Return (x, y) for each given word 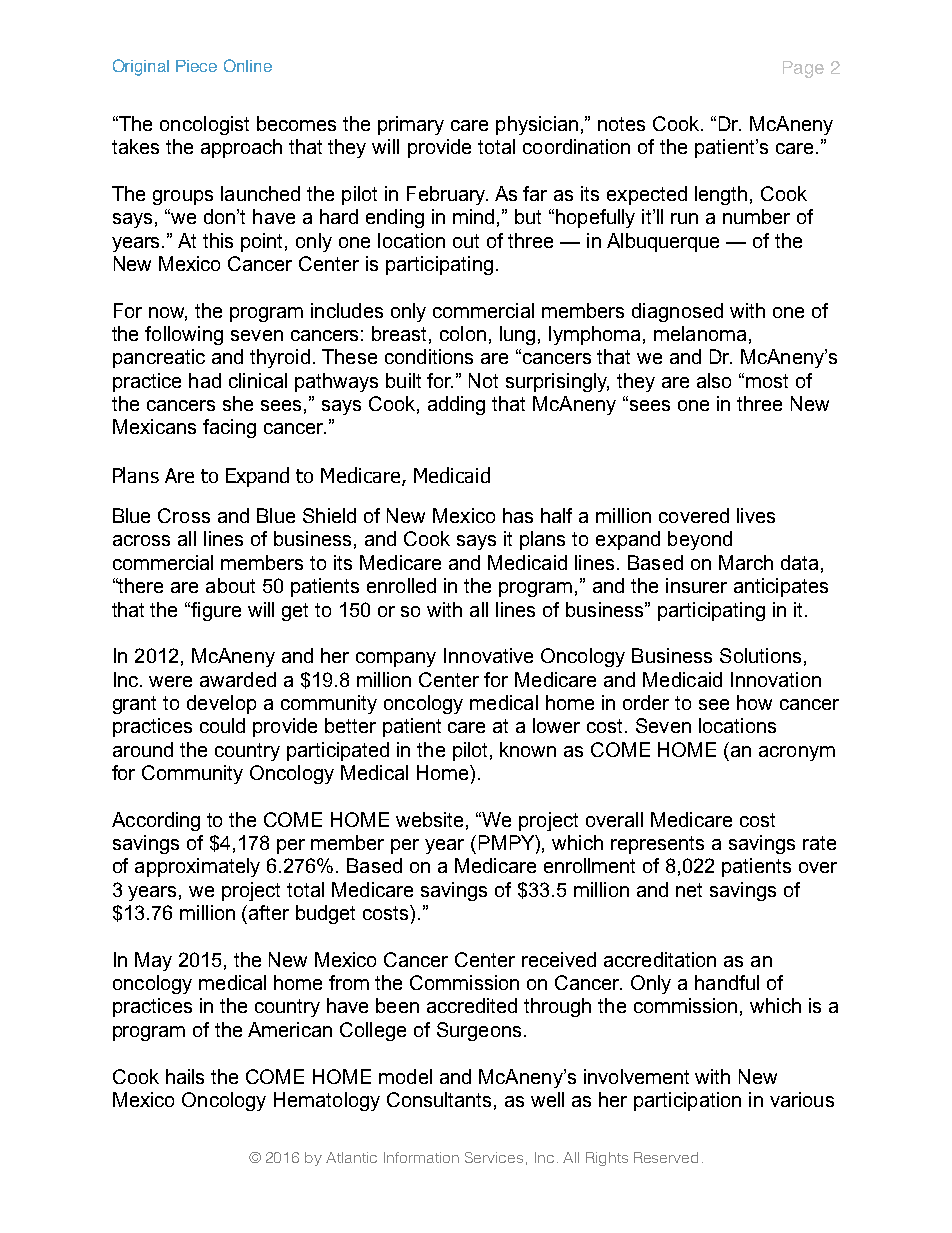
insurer (696, 585)
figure (216, 611)
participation (687, 1101)
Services (494, 1157)
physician (537, 125)
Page (803, 69)
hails (185, 1076)
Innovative (488, 655)
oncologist (204, 125)
